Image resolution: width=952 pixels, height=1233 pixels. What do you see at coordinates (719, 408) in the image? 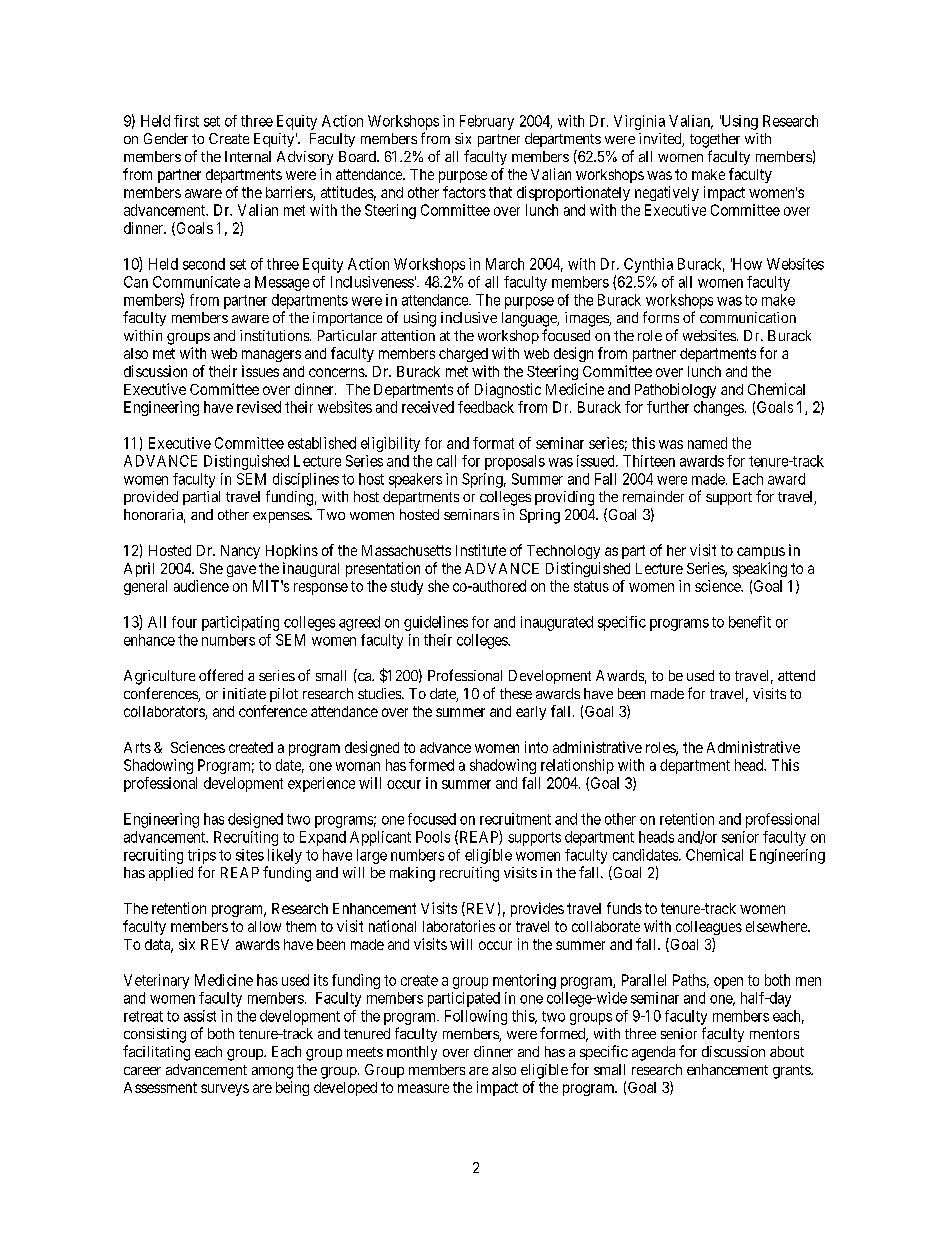
I see `changes` at bounding box center [719, 408].
